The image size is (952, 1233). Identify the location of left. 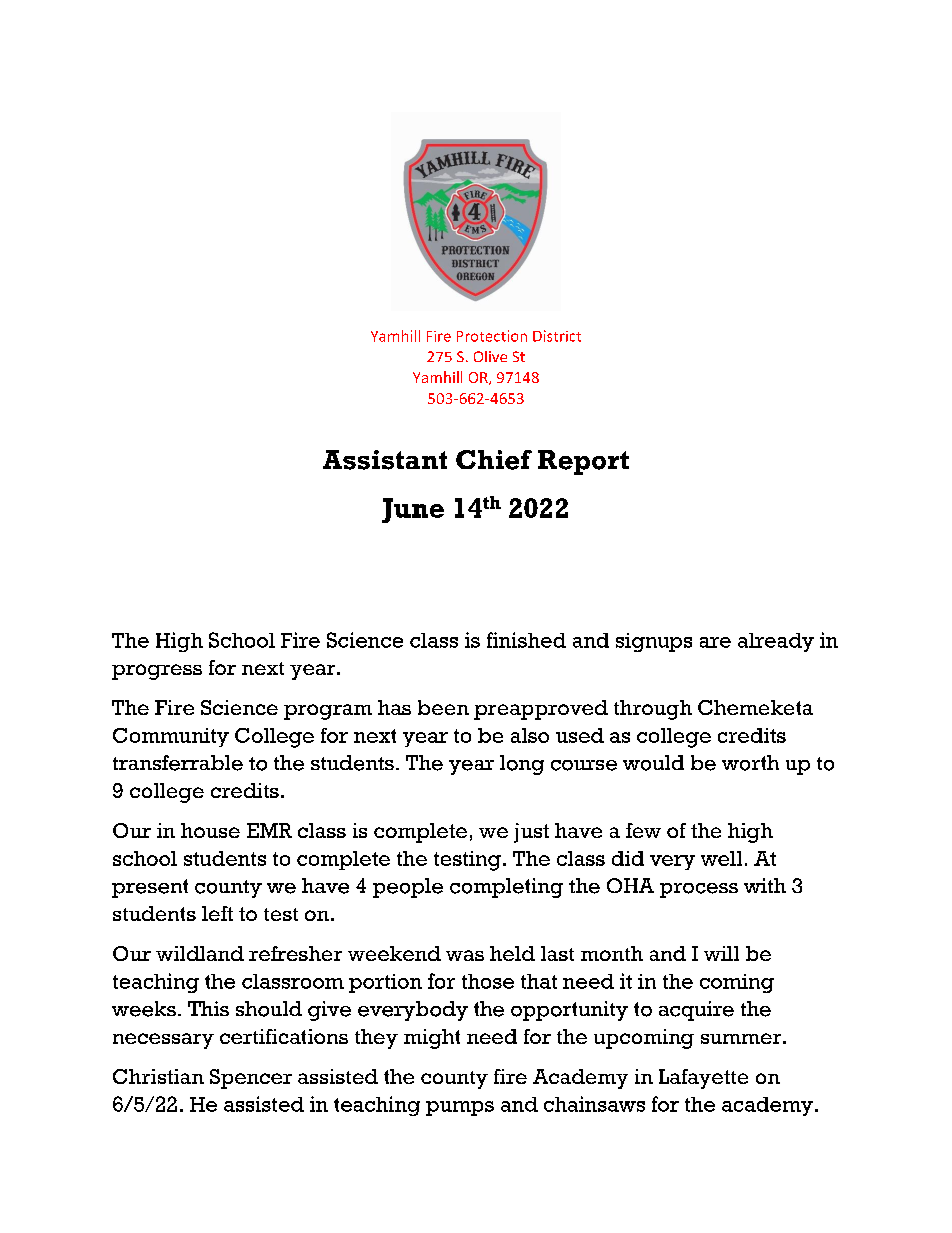
(217, 913).
